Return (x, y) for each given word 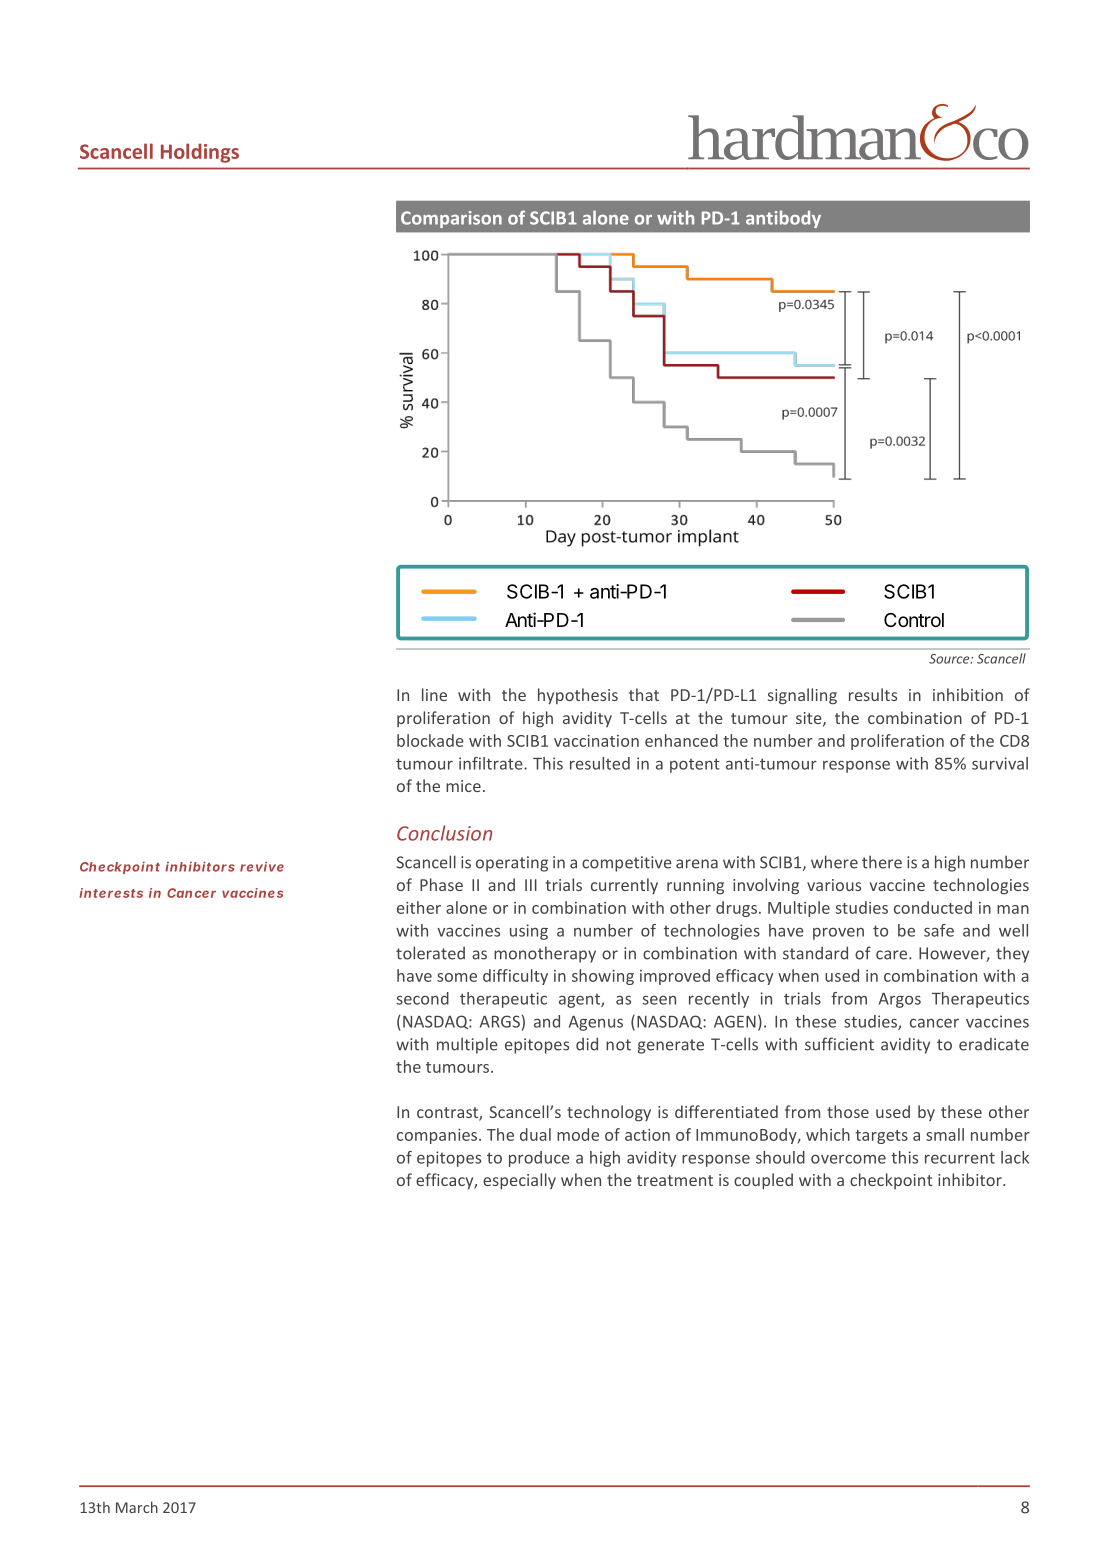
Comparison (451, 219)
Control (914, 620)
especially (519, 1181)
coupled (763, 1181)
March (137, 1507)
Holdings (200, 153)
